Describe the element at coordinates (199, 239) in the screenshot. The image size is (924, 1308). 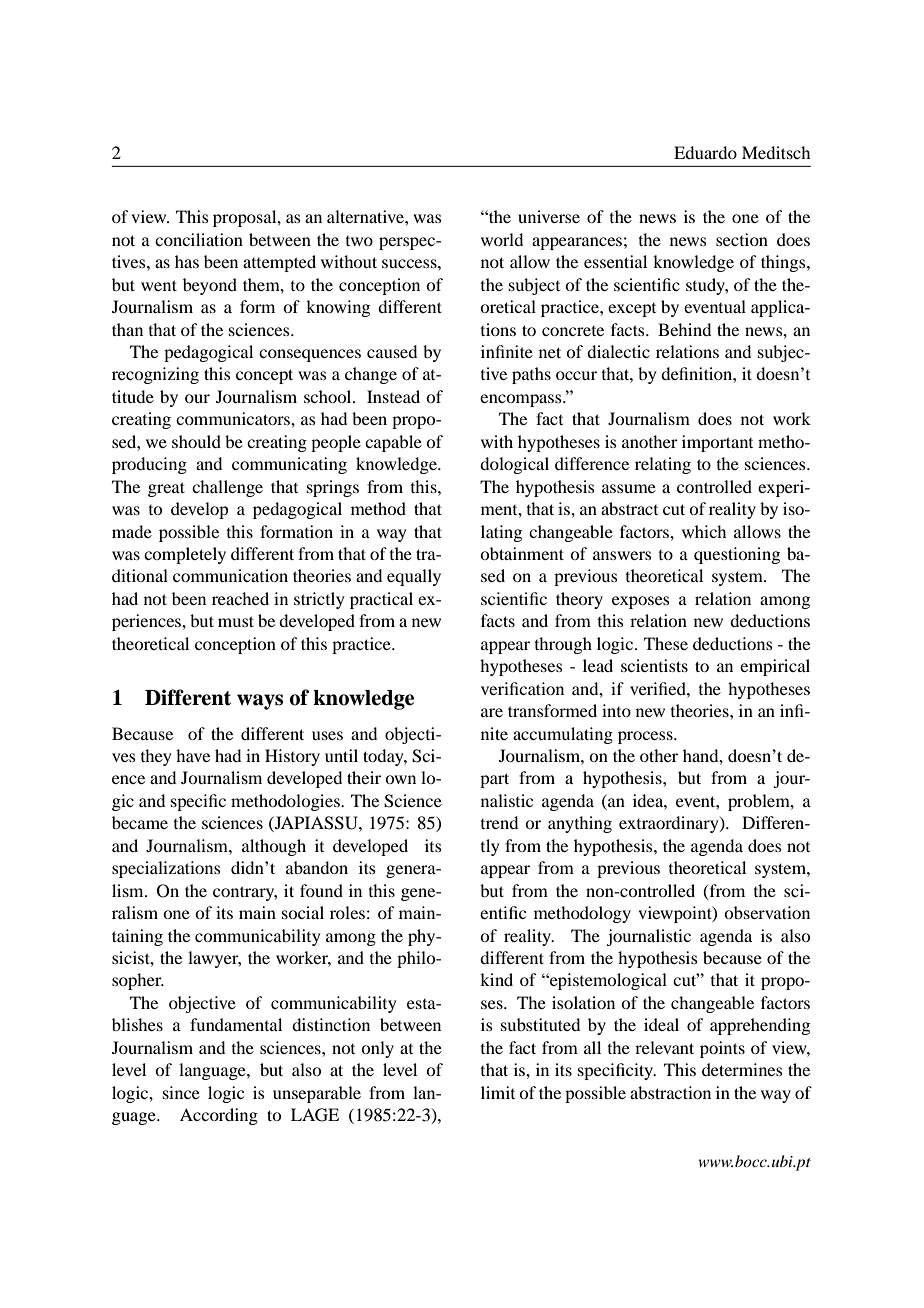
I see `conciliation` at that location.
